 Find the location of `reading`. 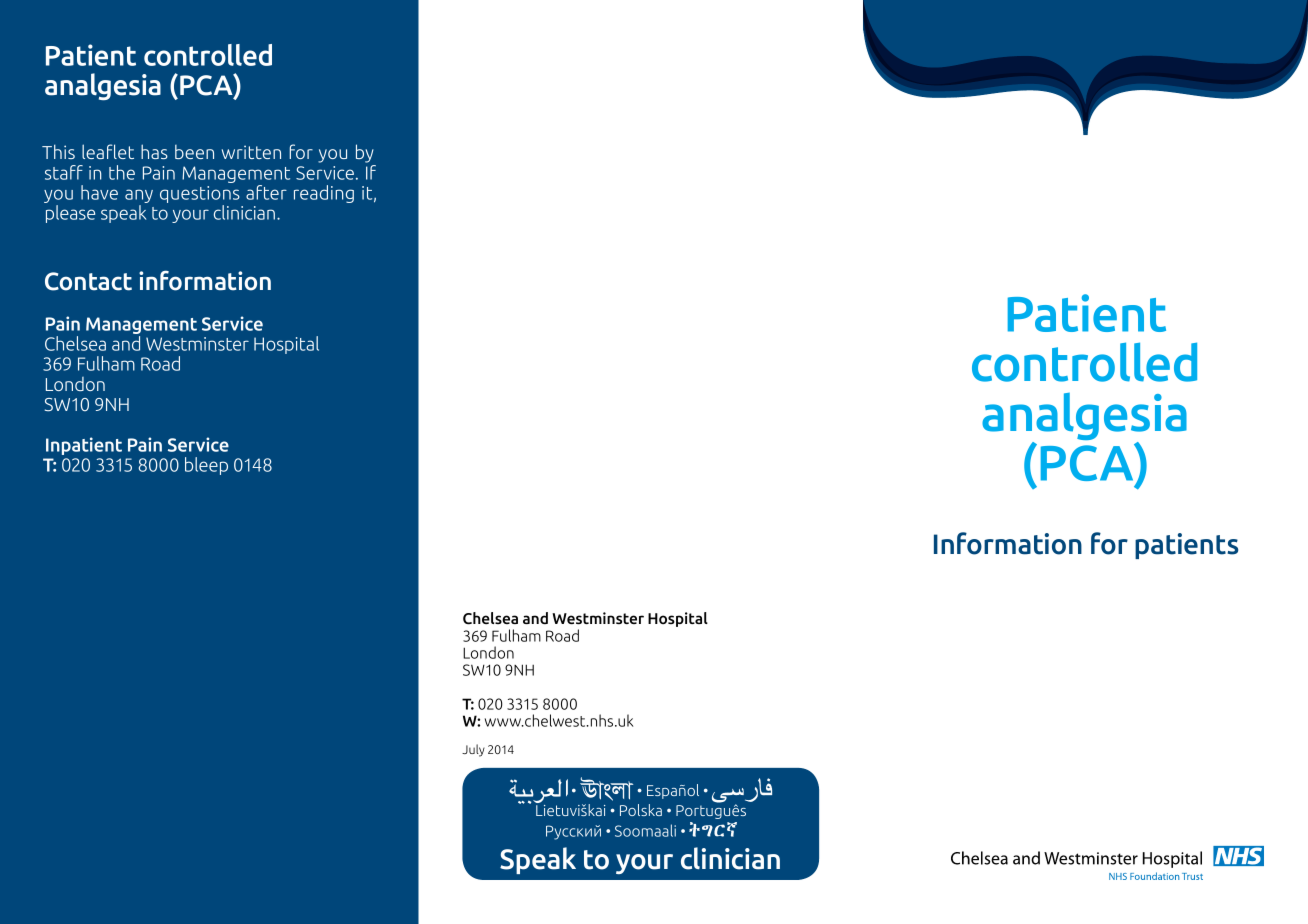

reading is located at coordinates (324, 194).
